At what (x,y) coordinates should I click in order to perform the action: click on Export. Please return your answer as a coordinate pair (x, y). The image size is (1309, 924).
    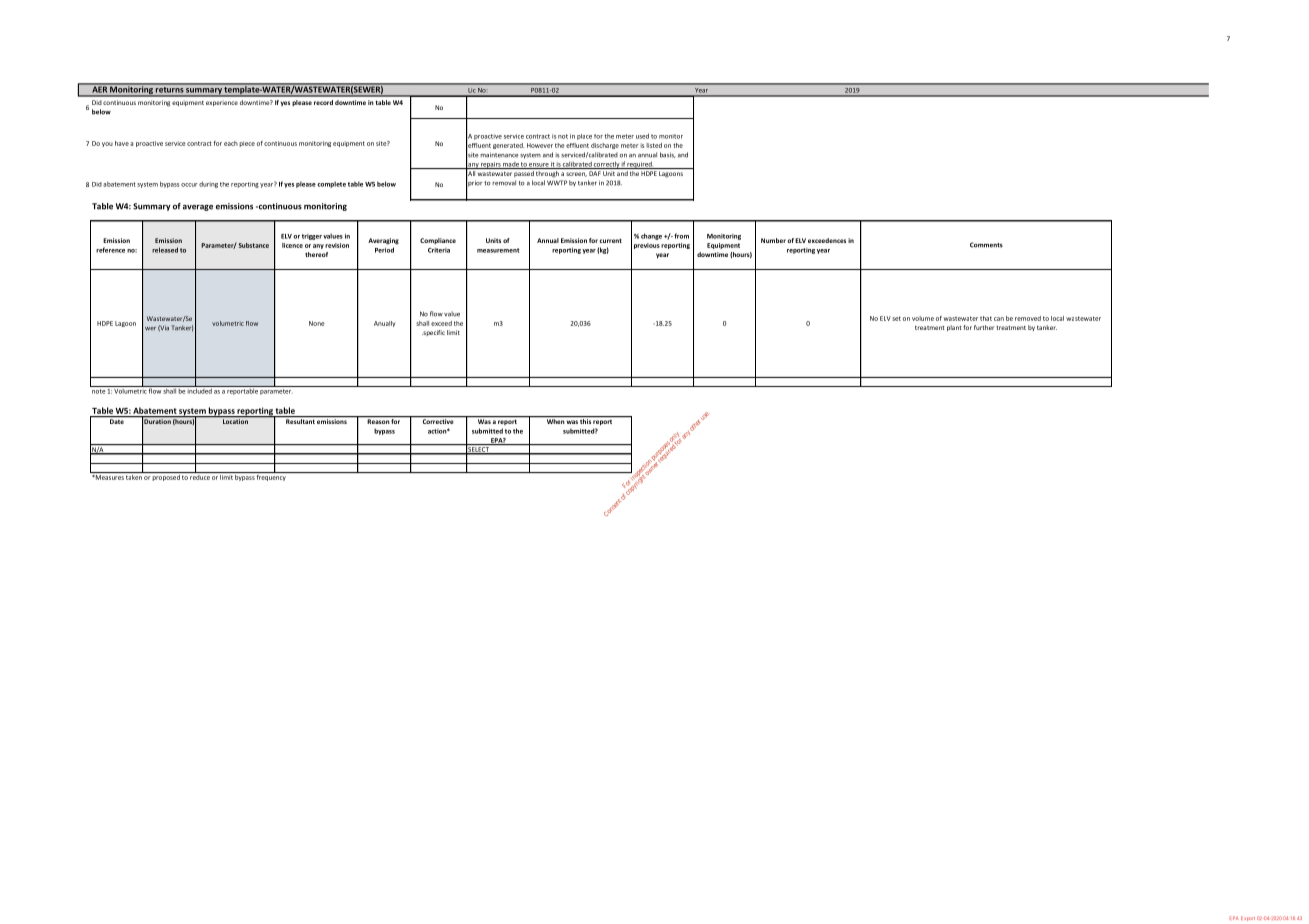
    Looking at the image, I should click on (1248, 918).
